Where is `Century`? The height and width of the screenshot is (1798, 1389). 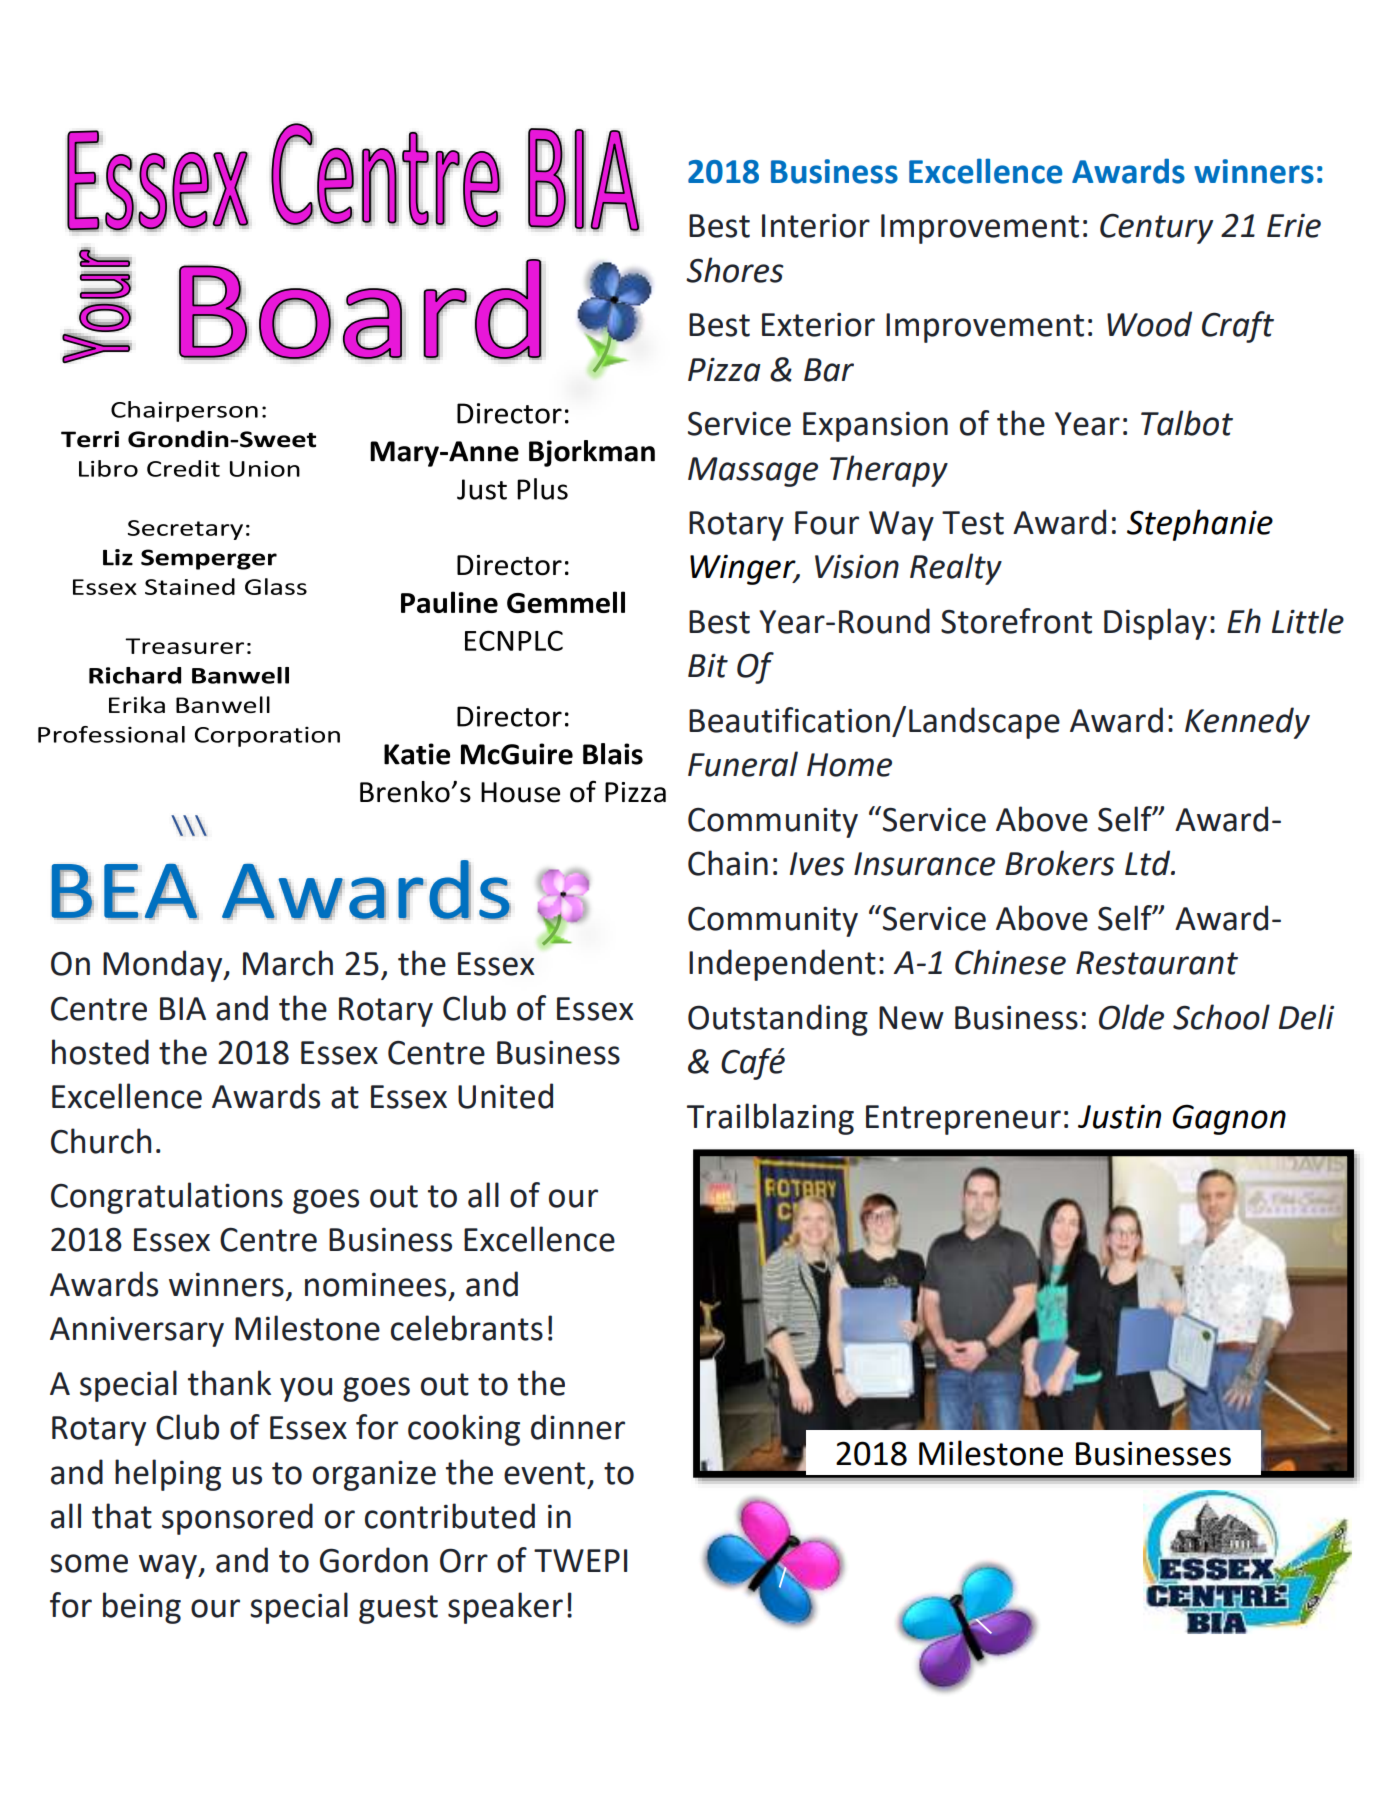 Century is located at coordinates (1156, 228).
